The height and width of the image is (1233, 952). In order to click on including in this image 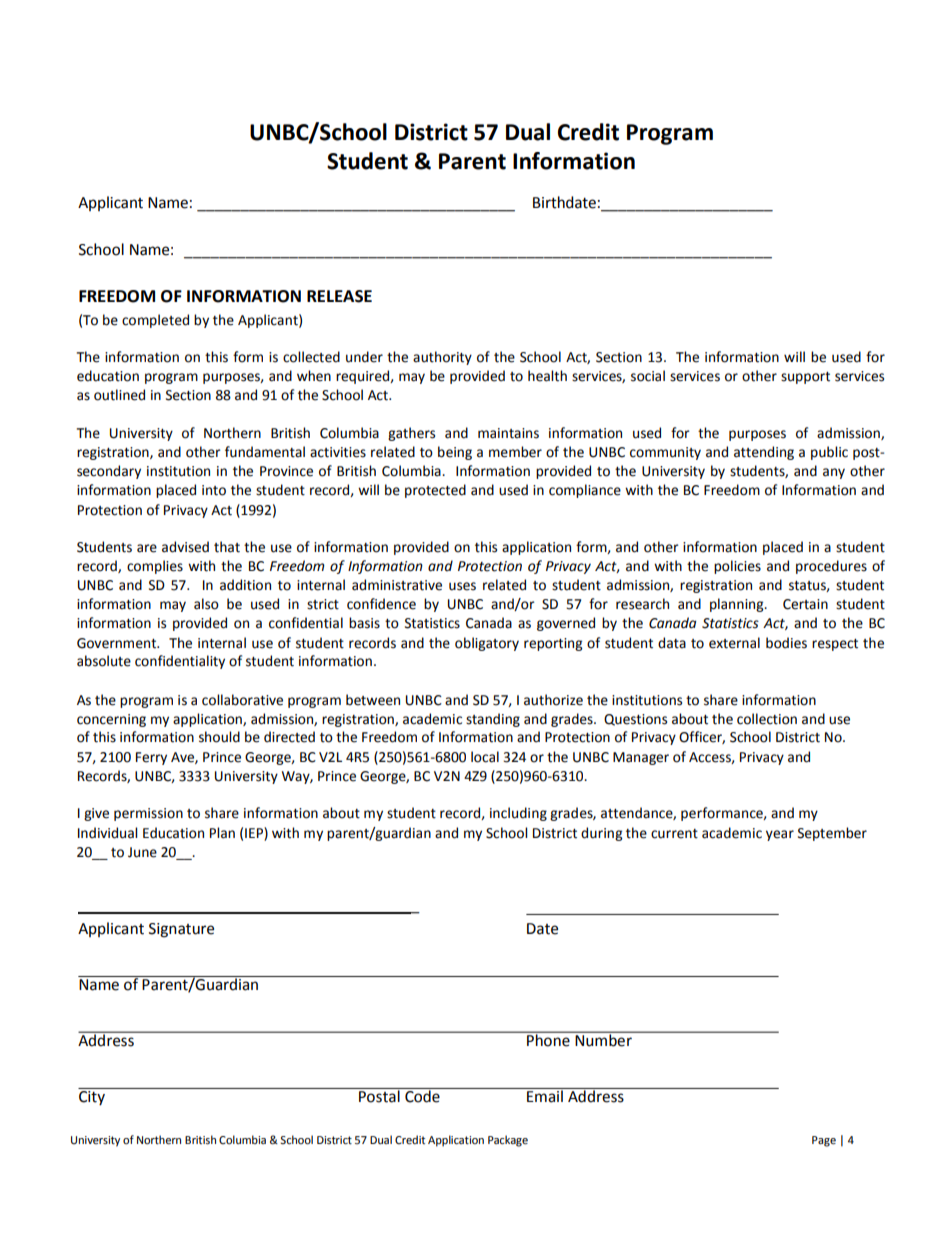, I will do `click(518, 814)`.
